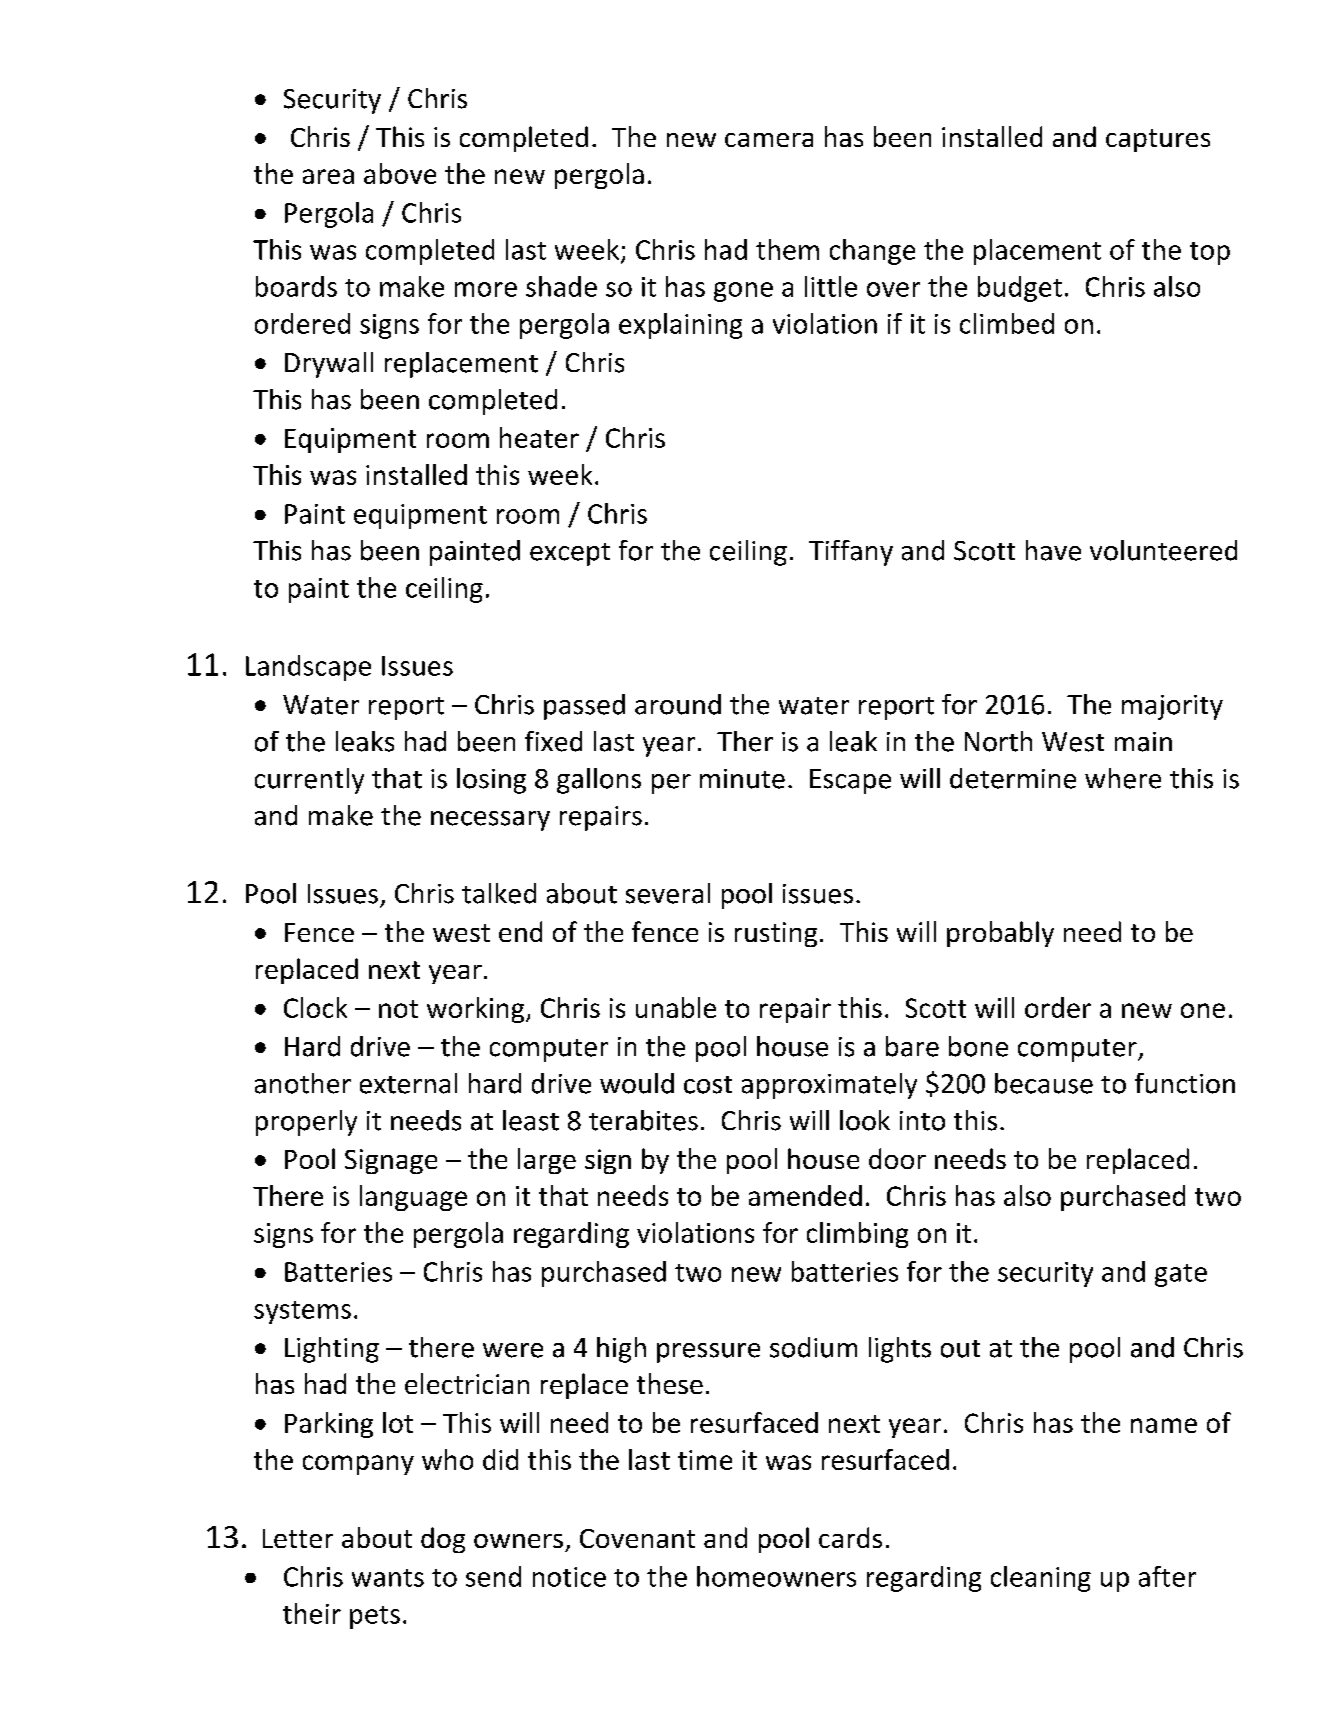 Image resolution: width=1325 pixels, height=1715 pixels. Describe the element at coordinates (408, 1083) in the screenshot. I see `external` at that location.
